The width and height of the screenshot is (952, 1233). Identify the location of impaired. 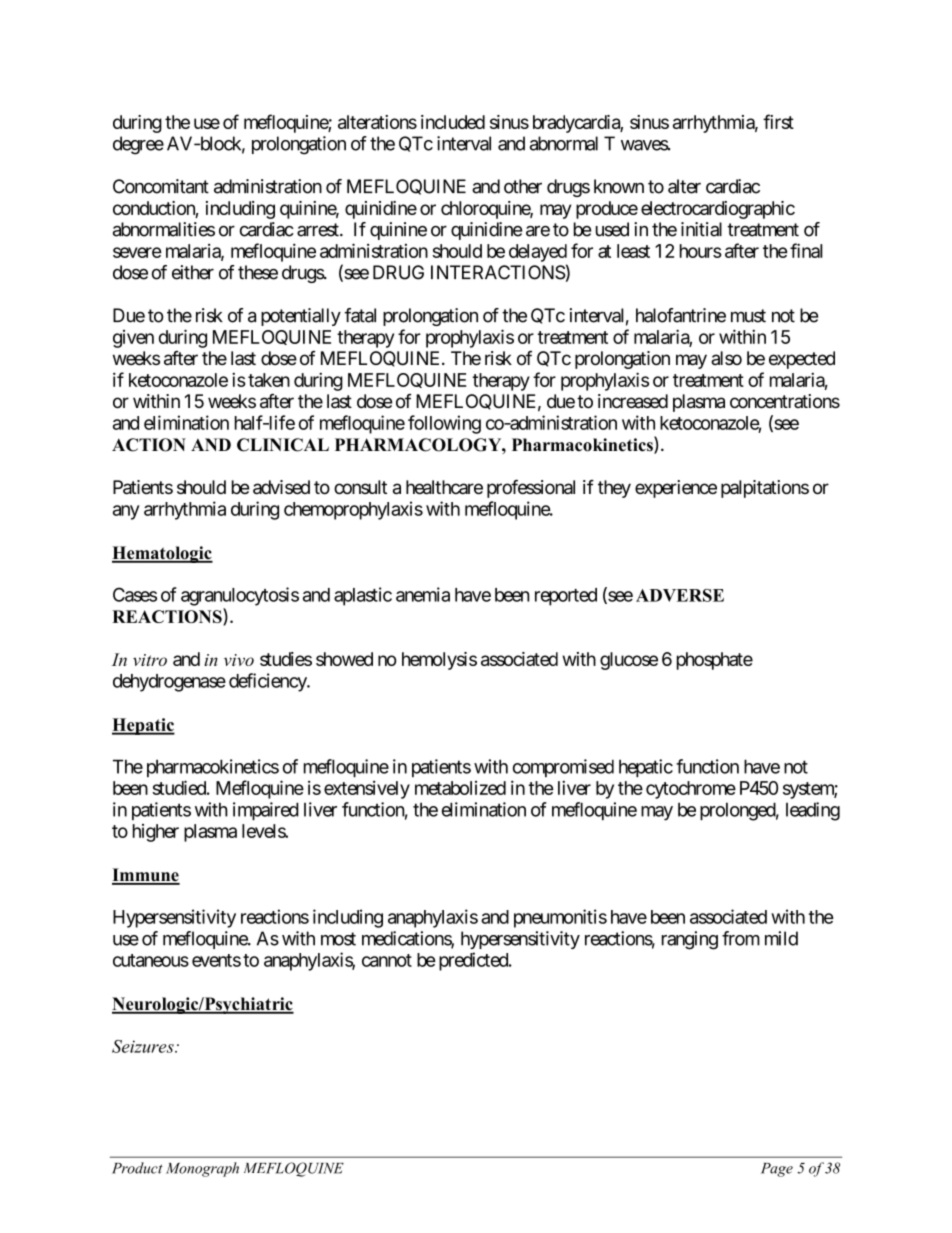
(266, 811).
